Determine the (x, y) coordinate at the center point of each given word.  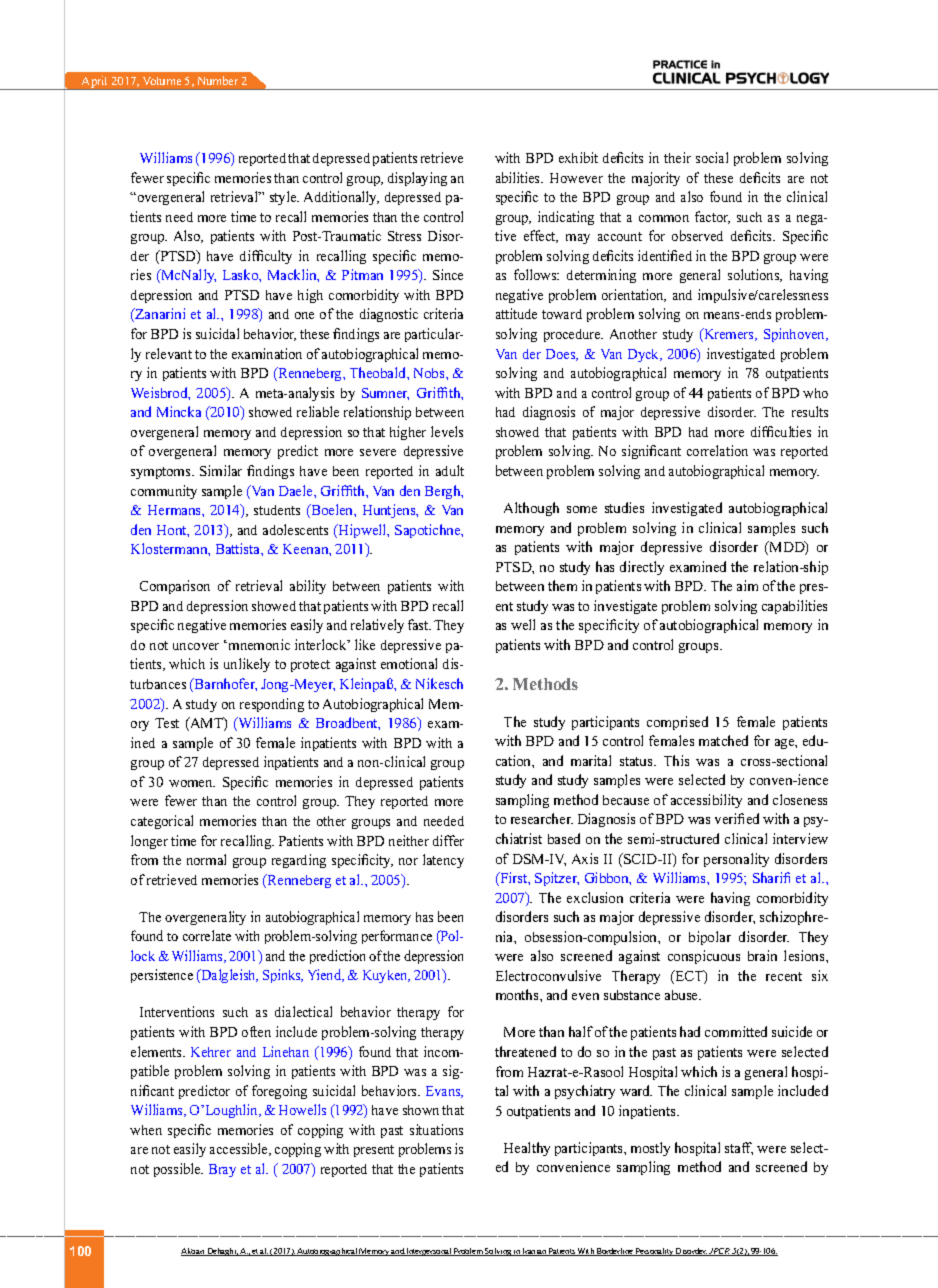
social (712, 157)
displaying (417, 179)
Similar (221, 470)
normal (206, 859)
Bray (222, 1170)
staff (739, 1148)
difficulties (781, 431)
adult (450, 470)
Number (218, 80)
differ (448, 840)
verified (737, 818)
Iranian (534, 1252)
